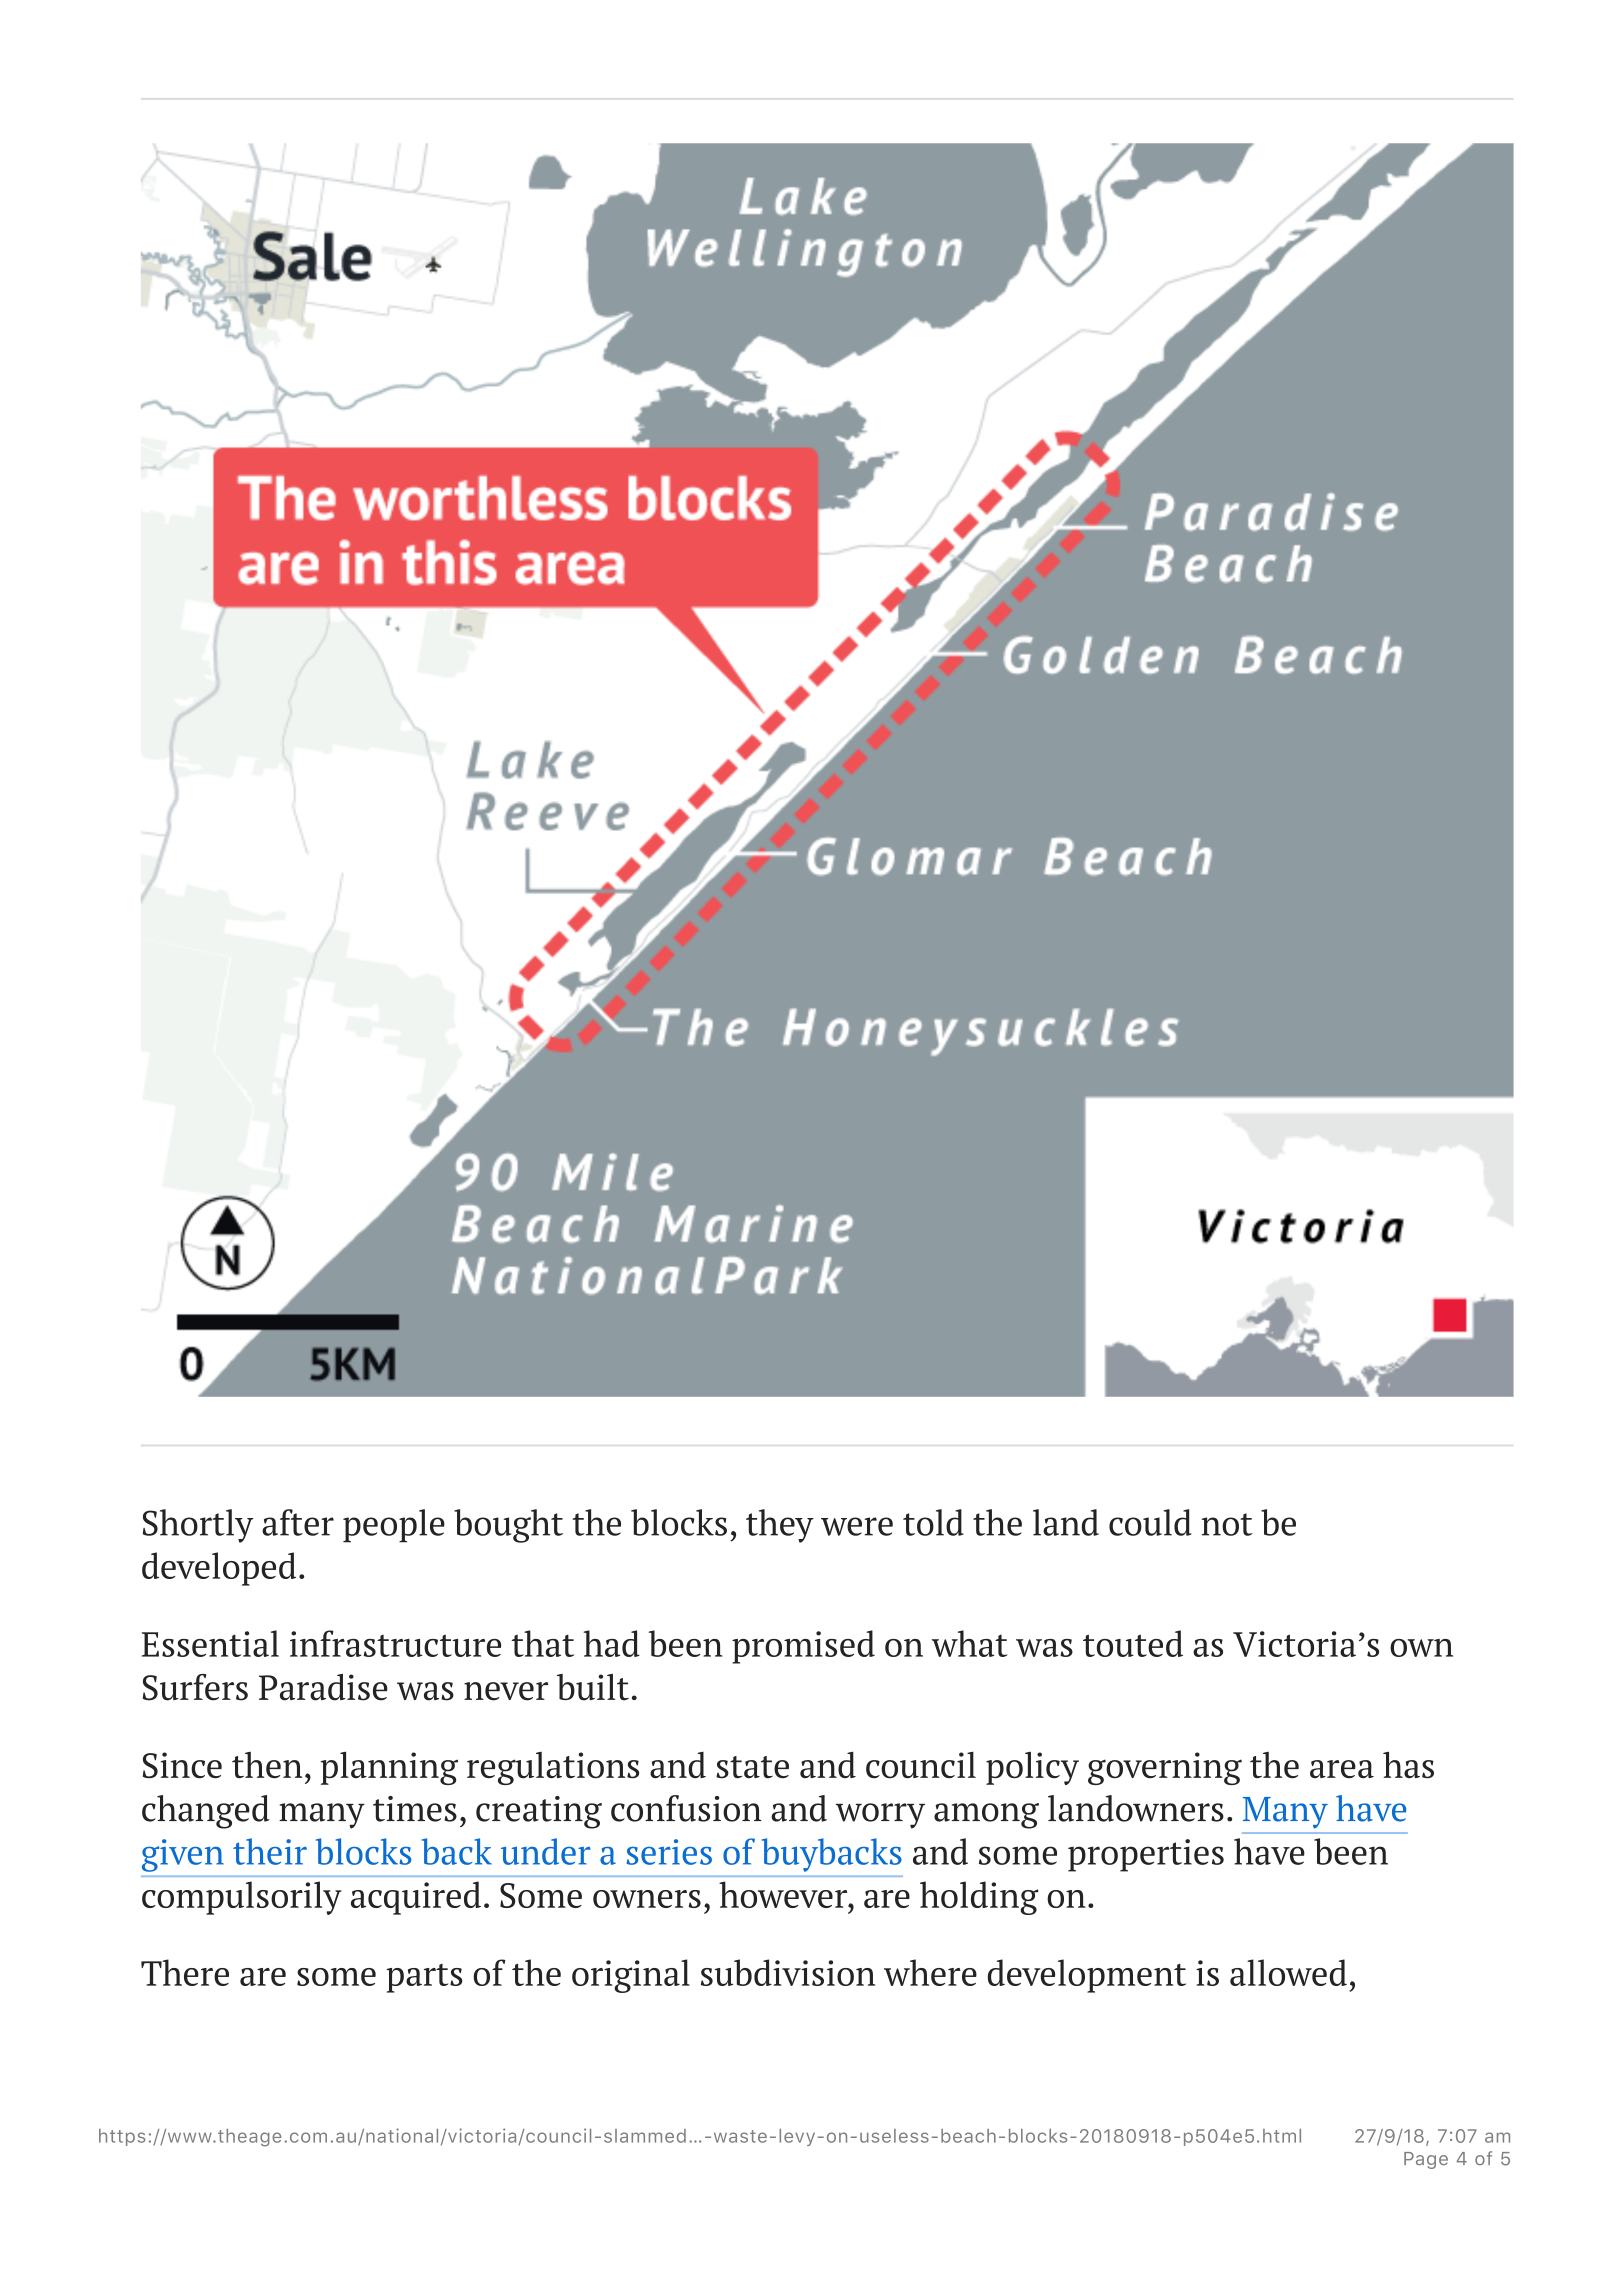 The image size is (1611, 2278). I want to click on their, so click(270, 1851).
